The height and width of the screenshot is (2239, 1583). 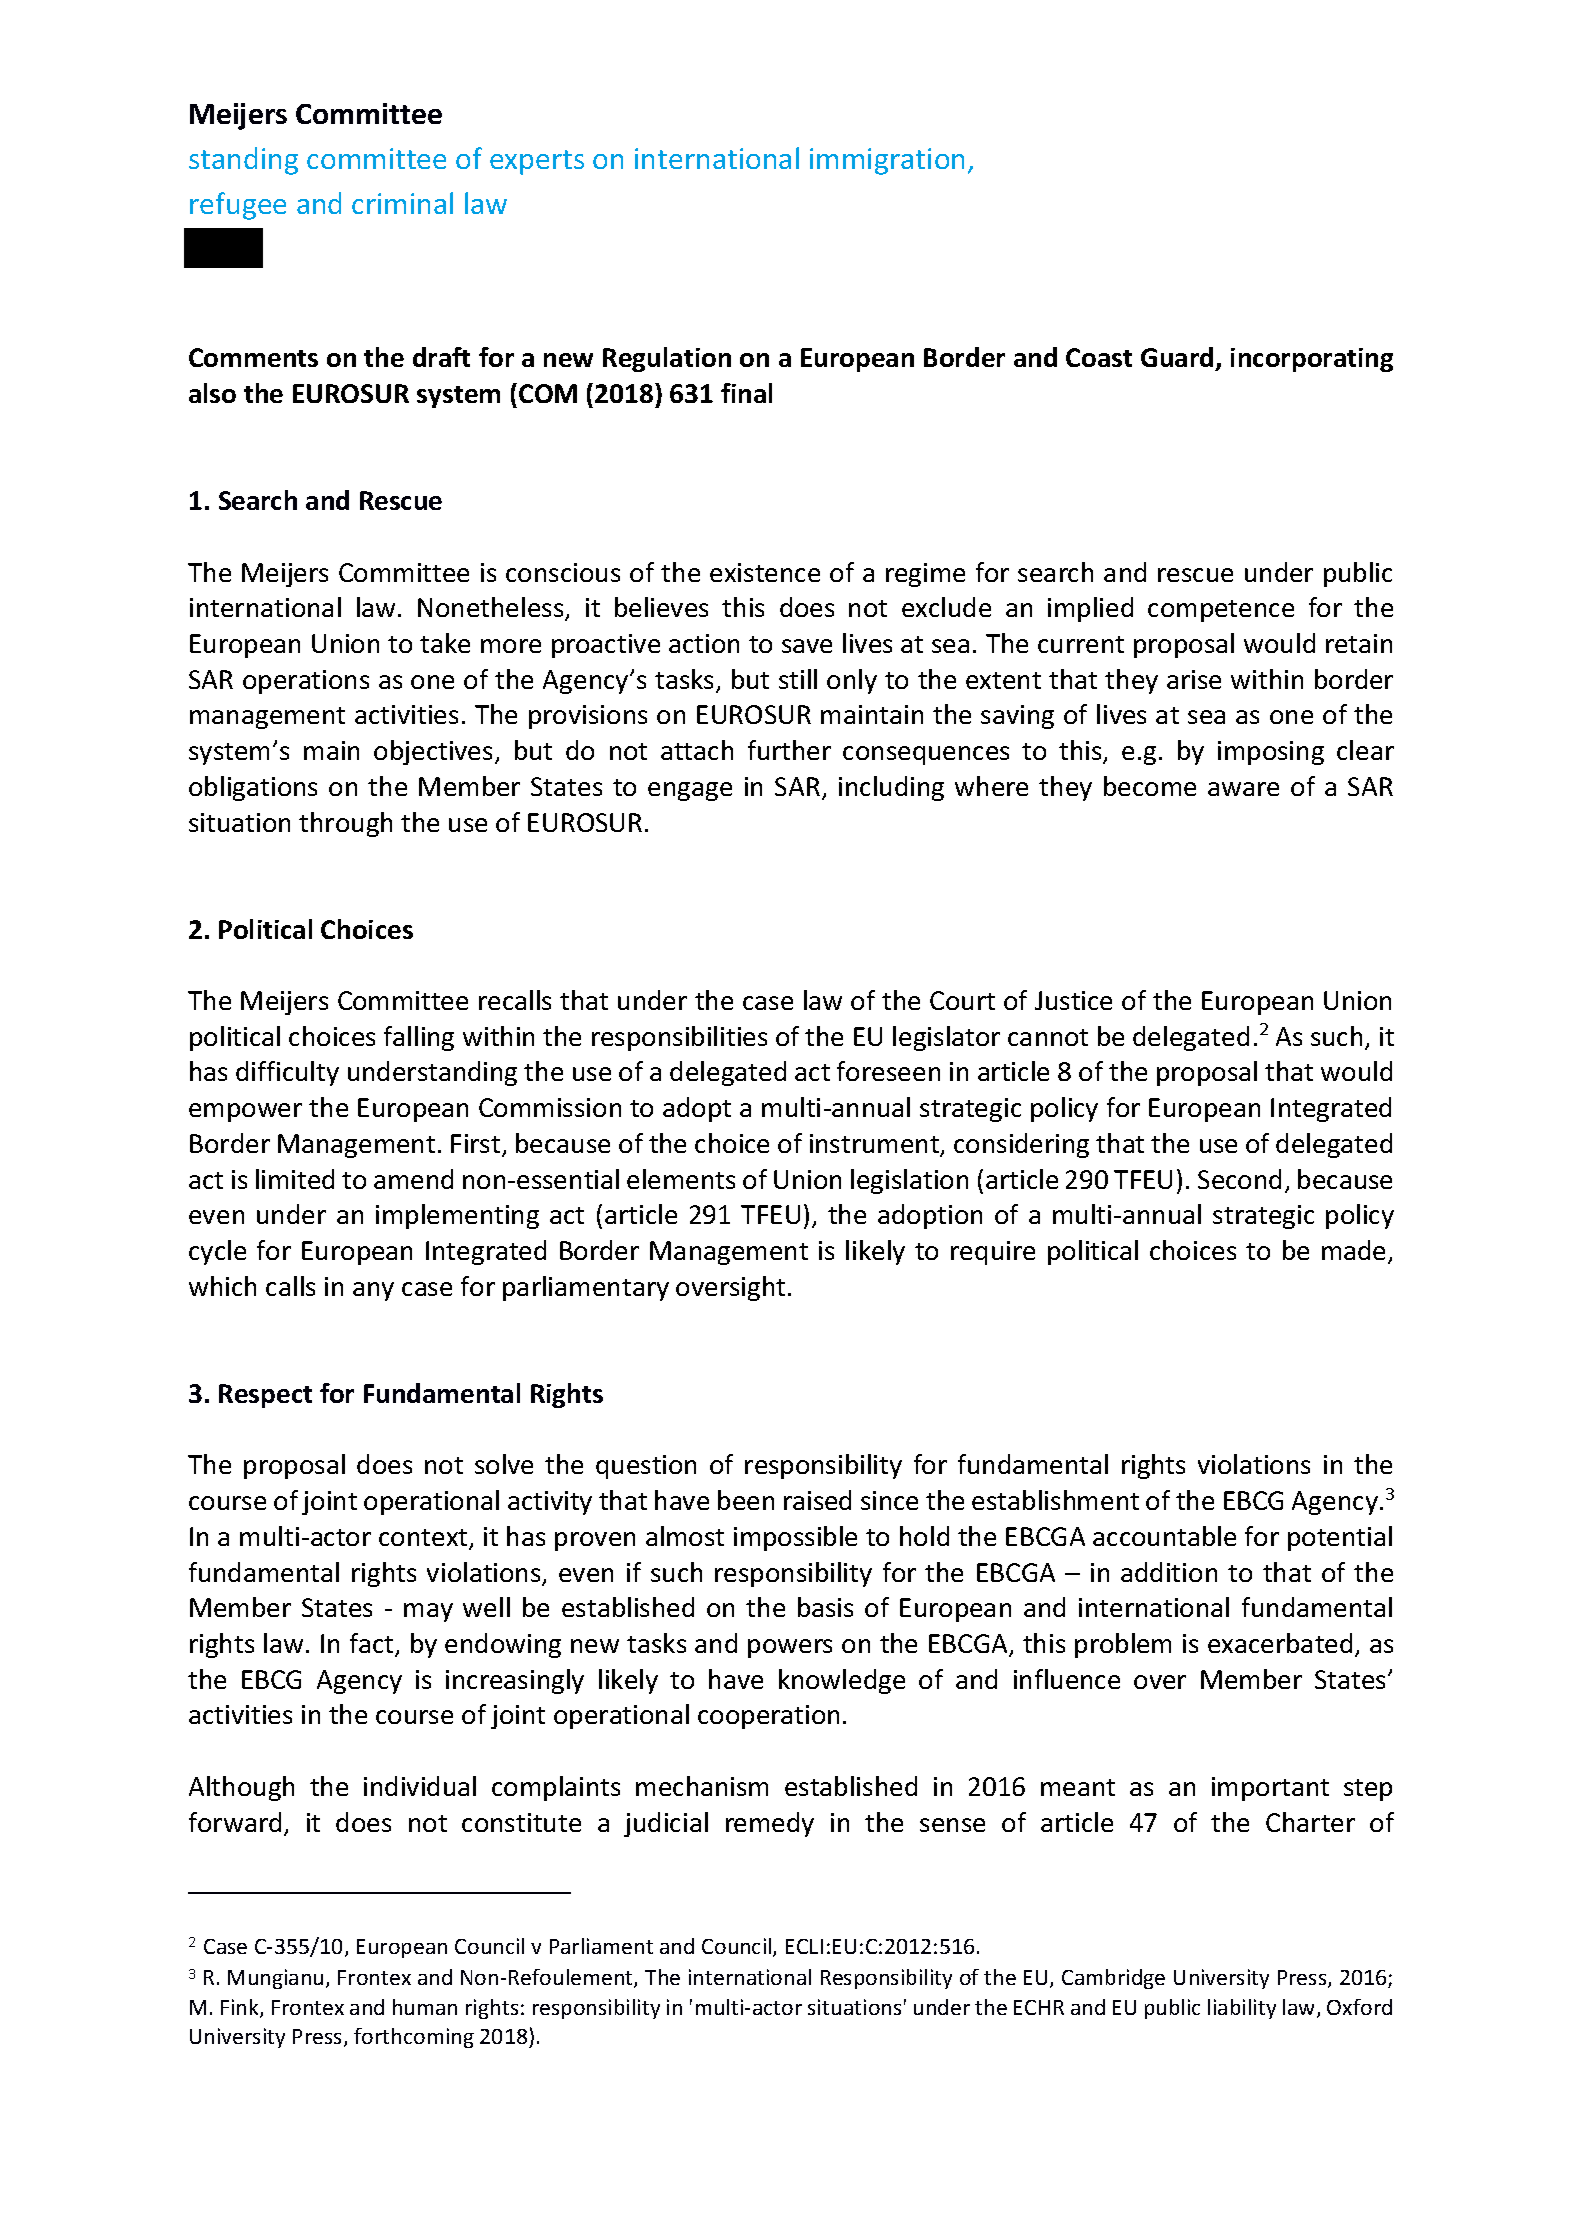 I want to click on remedy, so click(x=770, y=1824).
